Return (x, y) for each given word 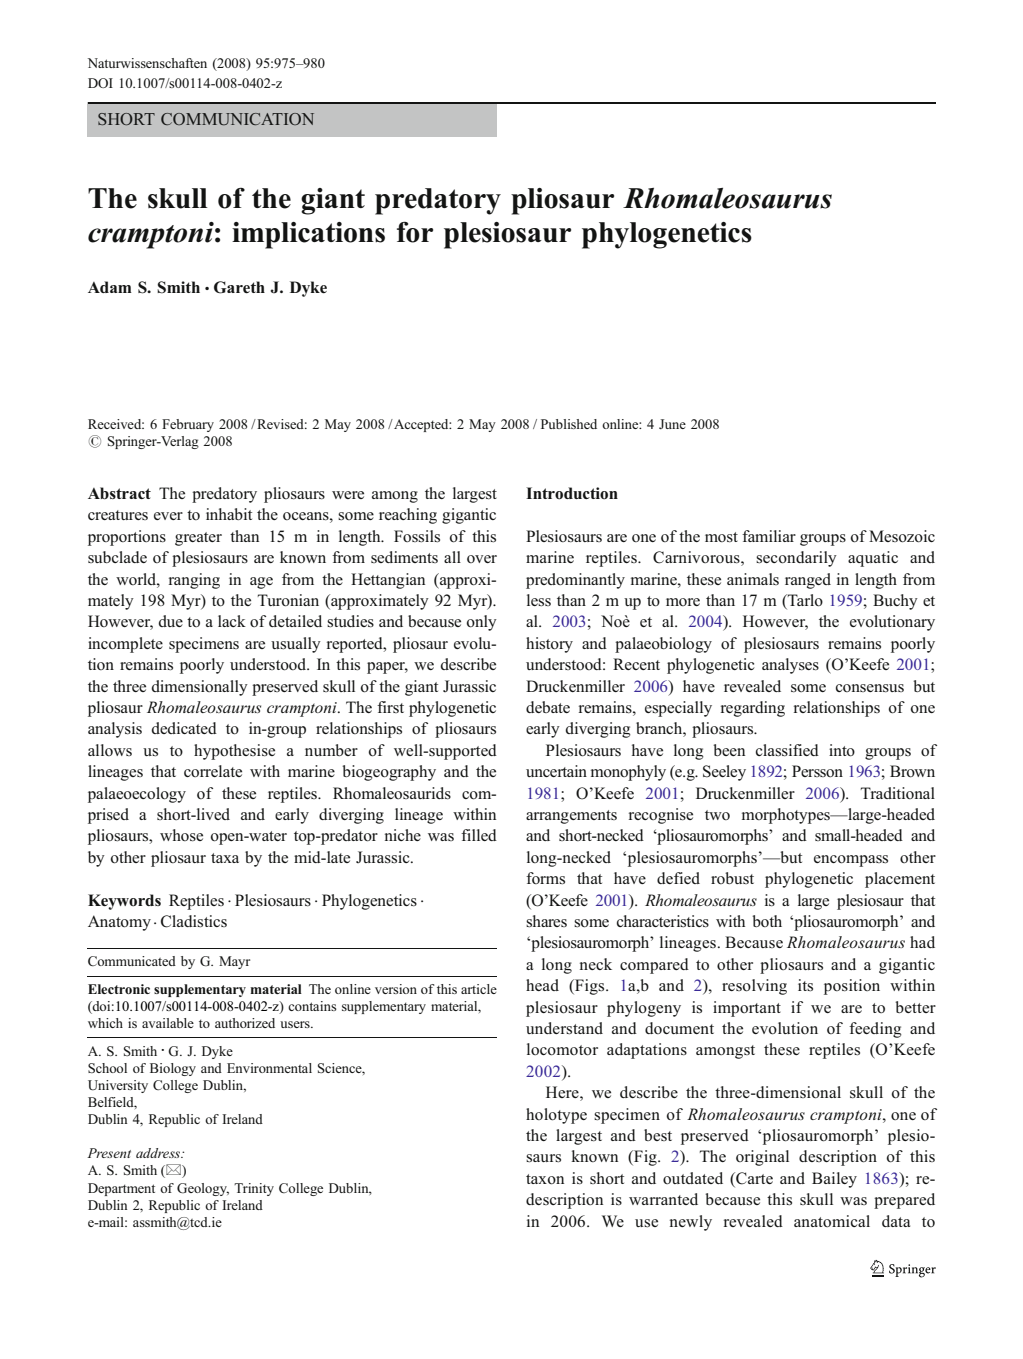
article (479, 989)
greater (198, 539)
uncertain (556, 771)
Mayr (234, 962)
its (805, 985)
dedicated (184, 728)
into (842, 750)
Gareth (239, 287)
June (672, 424)
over (482, 559)
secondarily (796, 559)
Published (569, 424)
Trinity (254, 1189)
